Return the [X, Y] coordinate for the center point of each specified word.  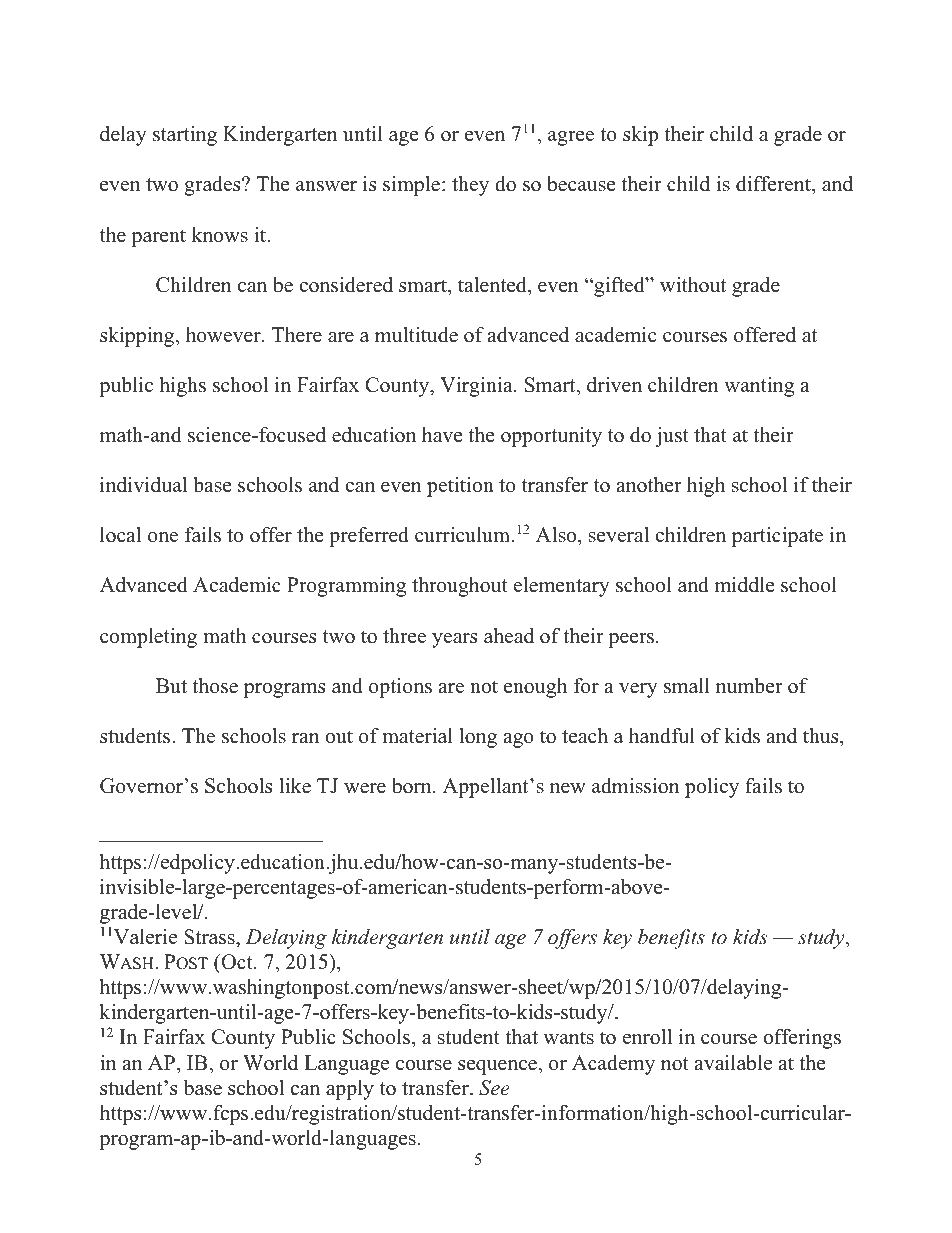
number [749, 686]
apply [350, 1090]
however [224, 335]
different [774, 185]
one [163, 537]
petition [460, 487]
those [215, 686]
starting [185, 136]
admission [636, 786]
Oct [237, 963]
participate [777, 537]
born [413, 786]
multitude [416, 335]
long [478, 738]
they [470, 186]
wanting [759, 387]
